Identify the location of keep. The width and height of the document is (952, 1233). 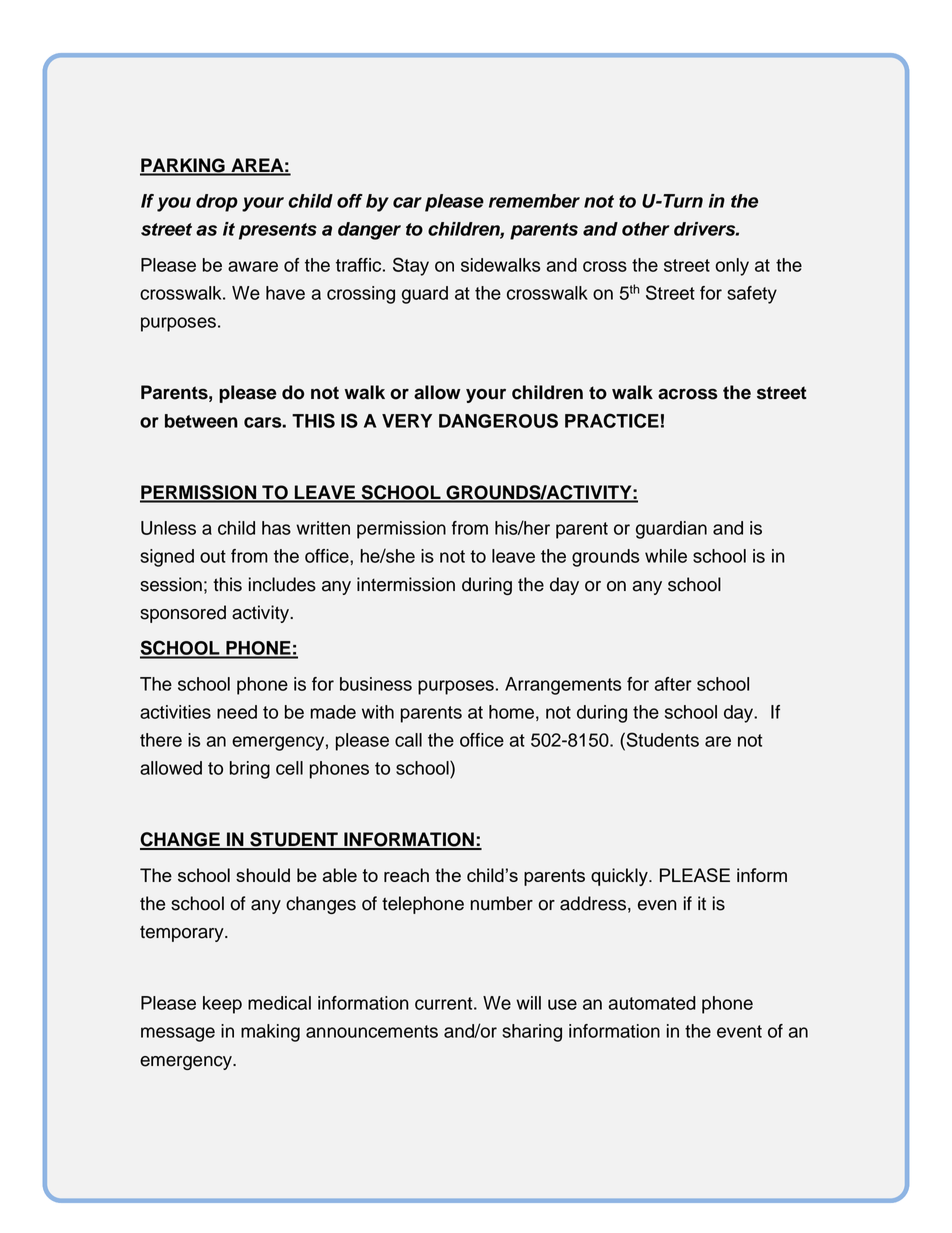
(222, 1005).
